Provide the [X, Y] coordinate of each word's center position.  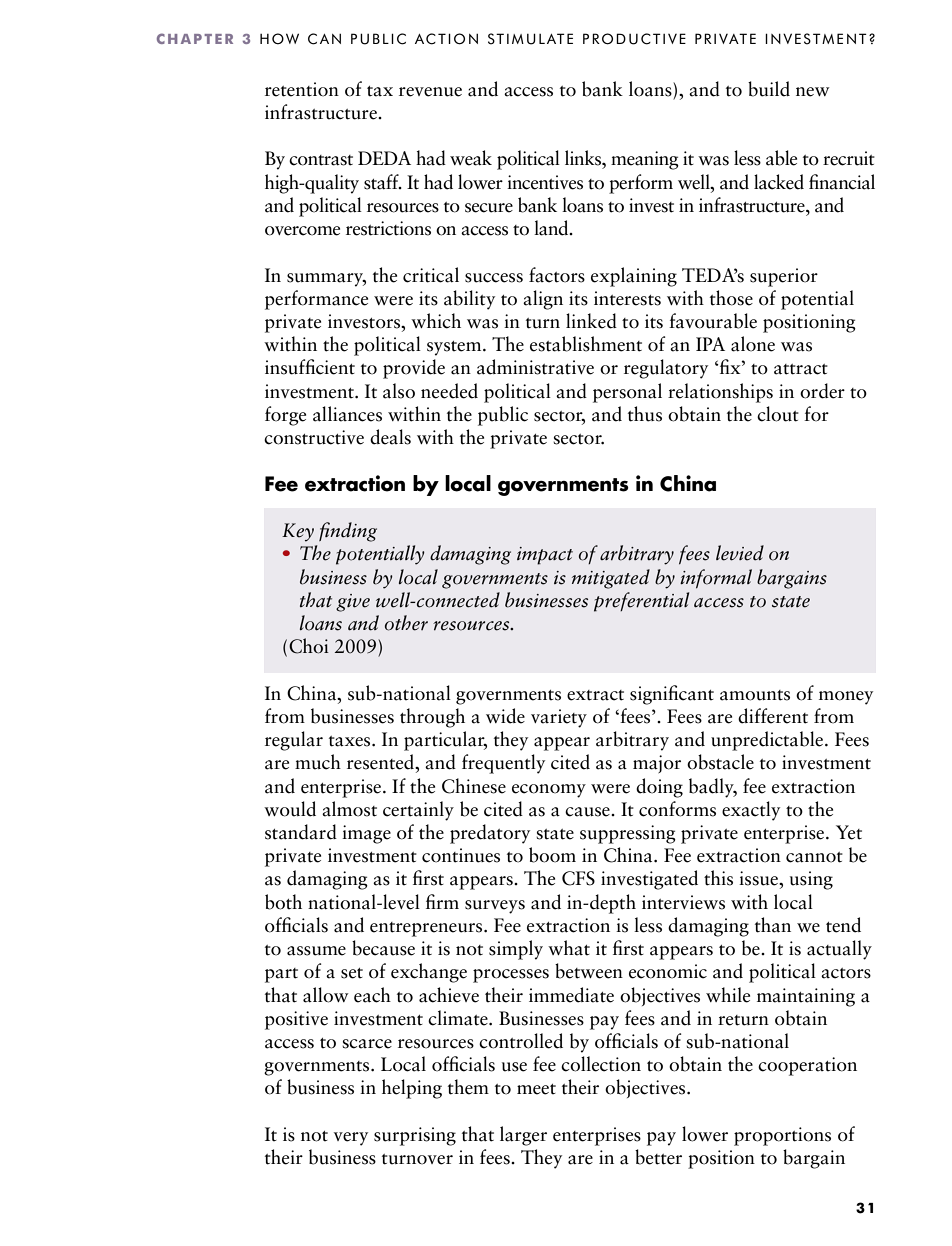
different [773, 716]
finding [348, 532]
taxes [351, 741]
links [584, 159]
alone [753, 344]
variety [559, 718]
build [769, 89]
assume [316, 951]
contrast [321, 160]
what [569, 948]
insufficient [310, 367]
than [773, 925]
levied [740, 553]
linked [591, 321]
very [351, 1139]
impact [545, 556]
